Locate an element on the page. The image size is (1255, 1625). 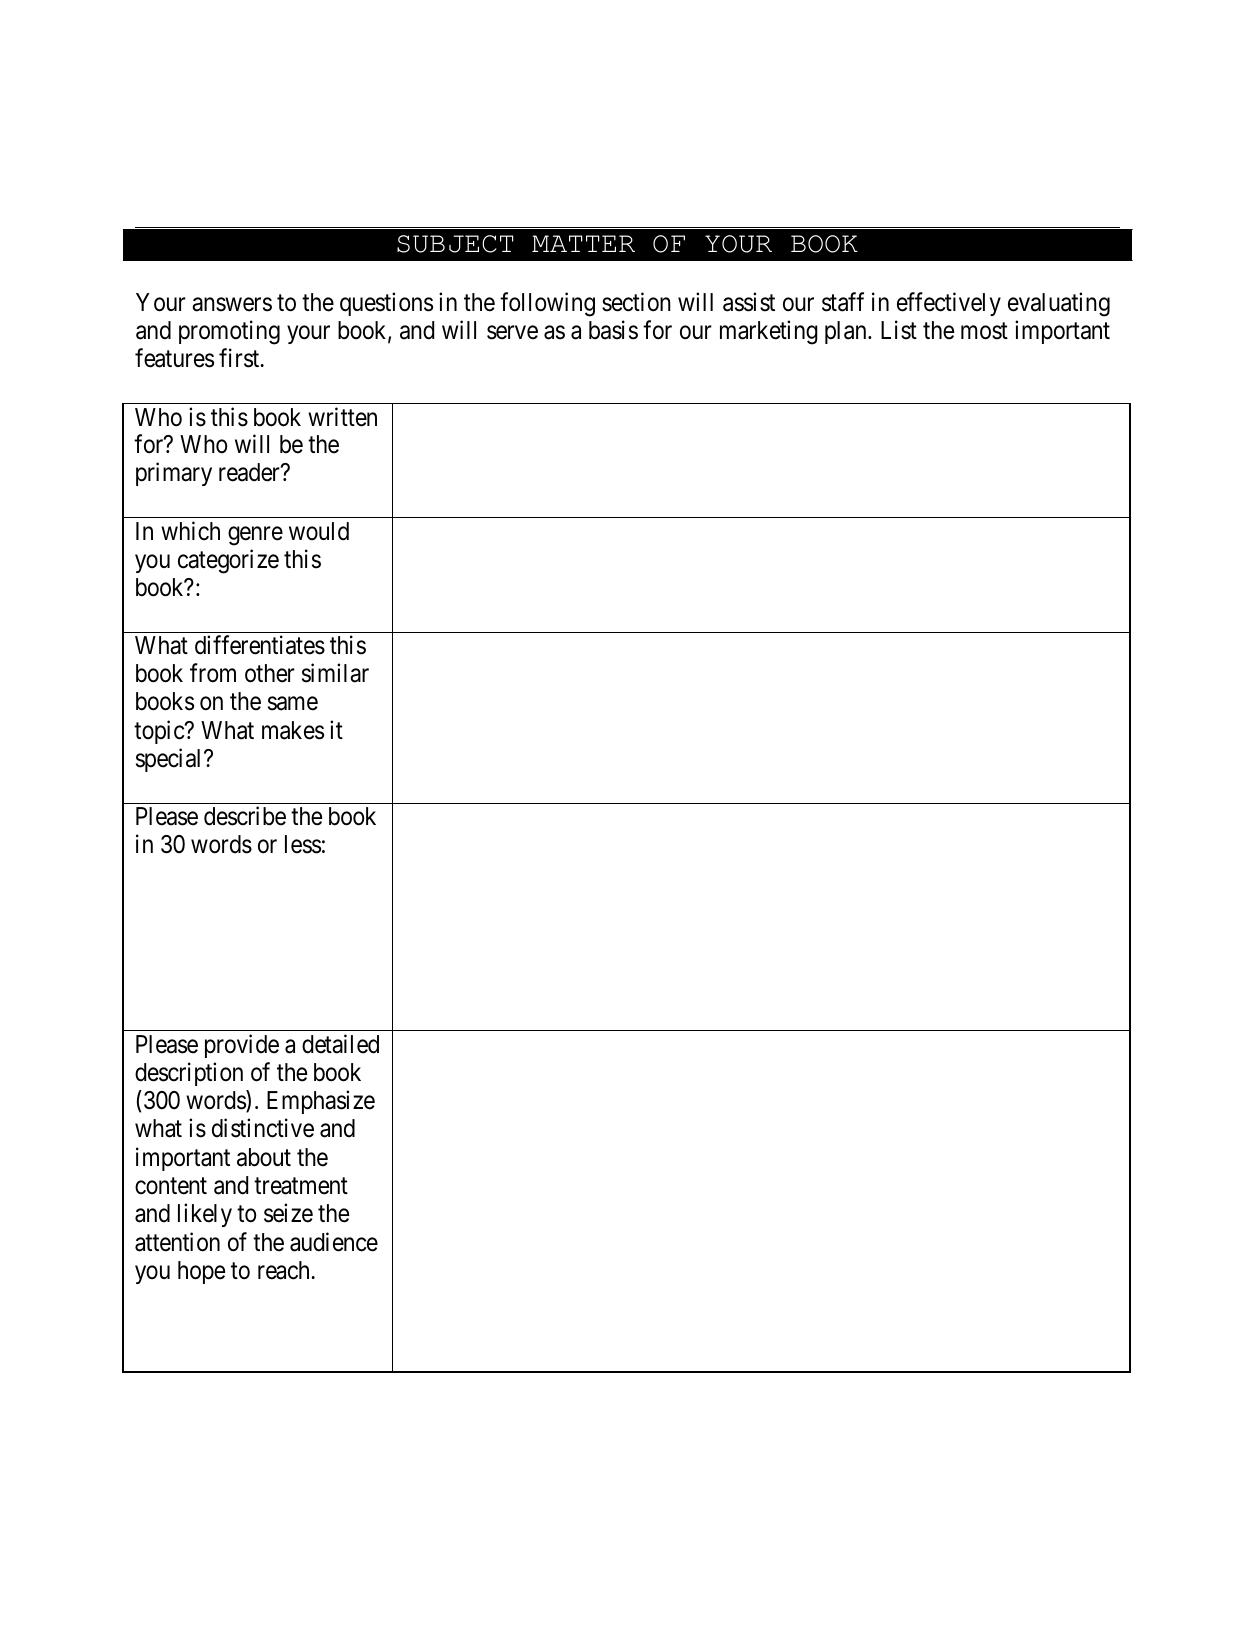
effectively is located at coordinates (949, 304).
